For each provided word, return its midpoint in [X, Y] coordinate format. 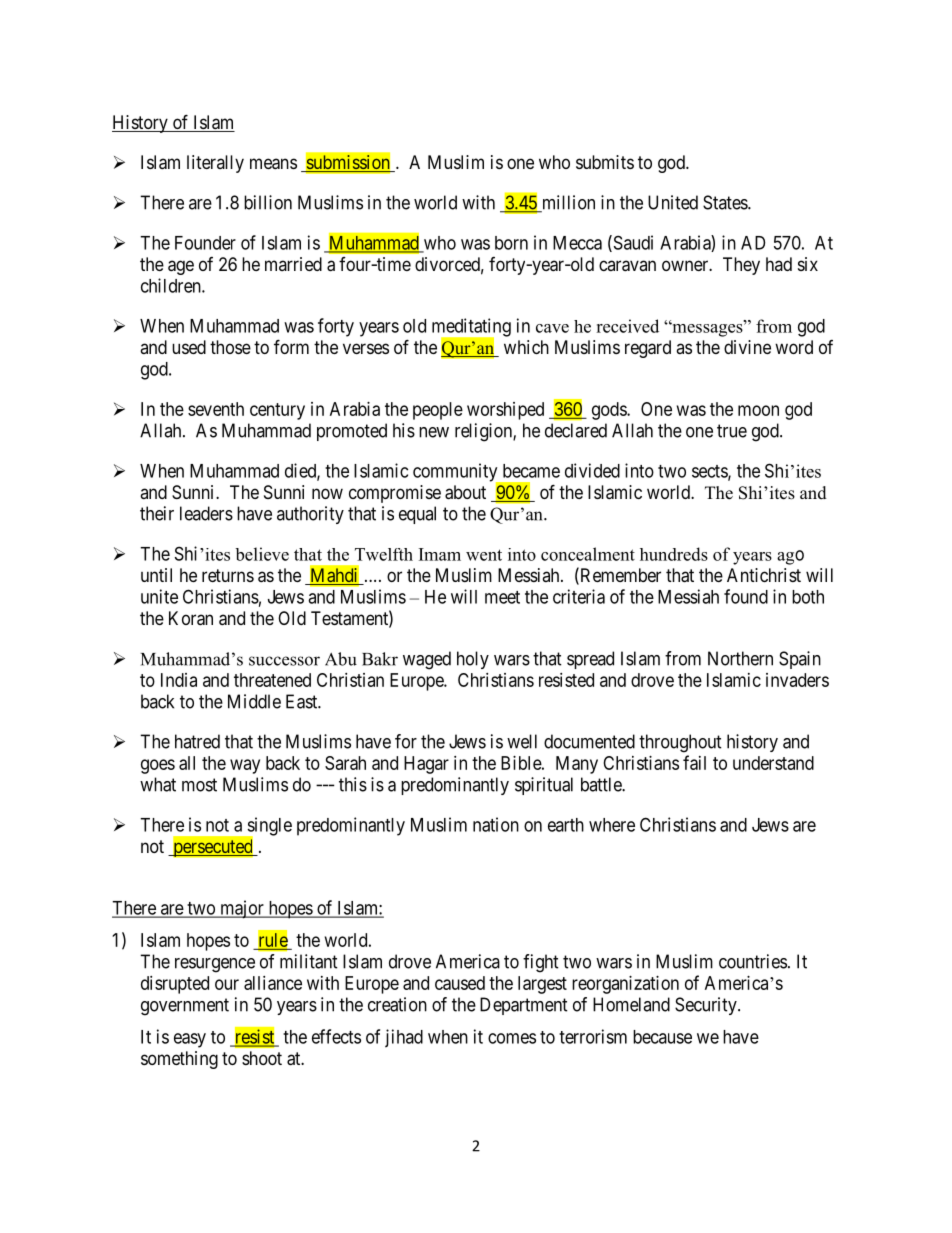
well [522, 741]
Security [707, 1006]
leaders [206, 513]
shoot [262, 1058]
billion [268, 202]
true [732, 431]
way [245, 766]
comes [512, 1038]
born [511, 243]
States [726, 202]
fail [694, 762]
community [456, 473]
